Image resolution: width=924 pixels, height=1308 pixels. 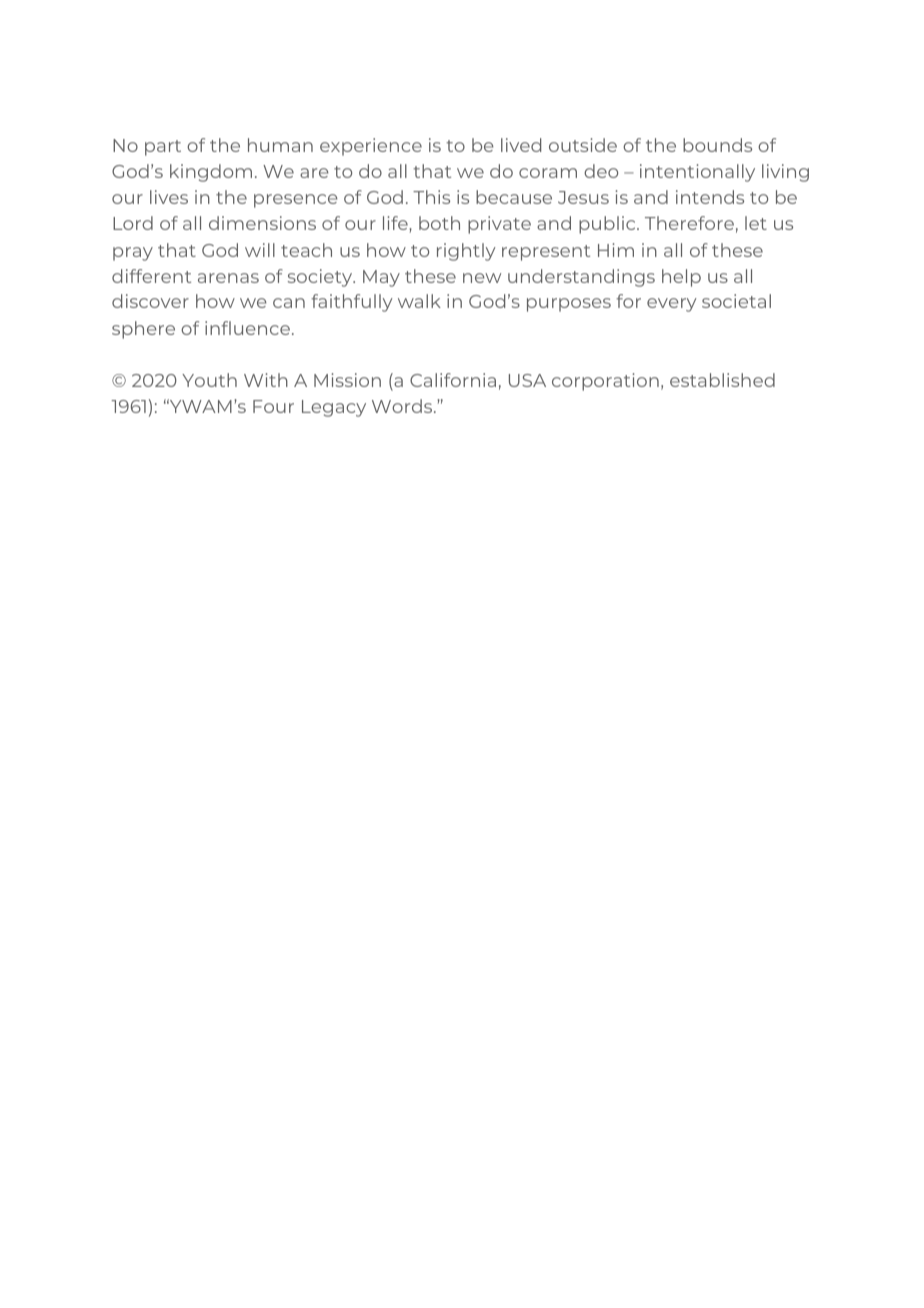 I want to click on bounds, so click(x=717, y=145).
